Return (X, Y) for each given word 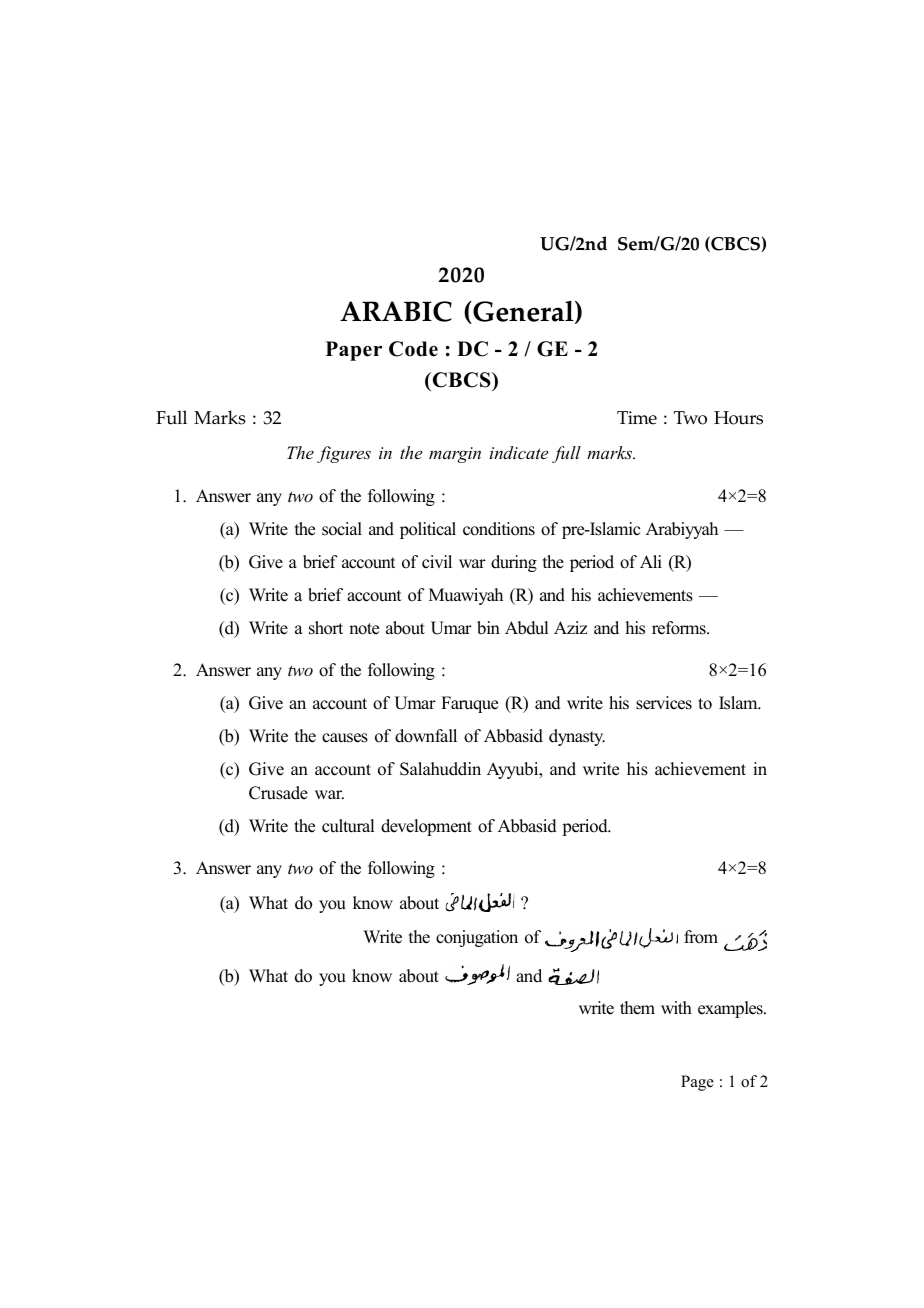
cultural (348, 826)
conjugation (477, 938)
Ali (651, 561)
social (342, 529)
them (637, 1008)
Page (697, 1083)
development (426, 827)
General (523, 312)
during (514, 563)
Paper (354, 351)
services (664, 703)
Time (637, 418)
